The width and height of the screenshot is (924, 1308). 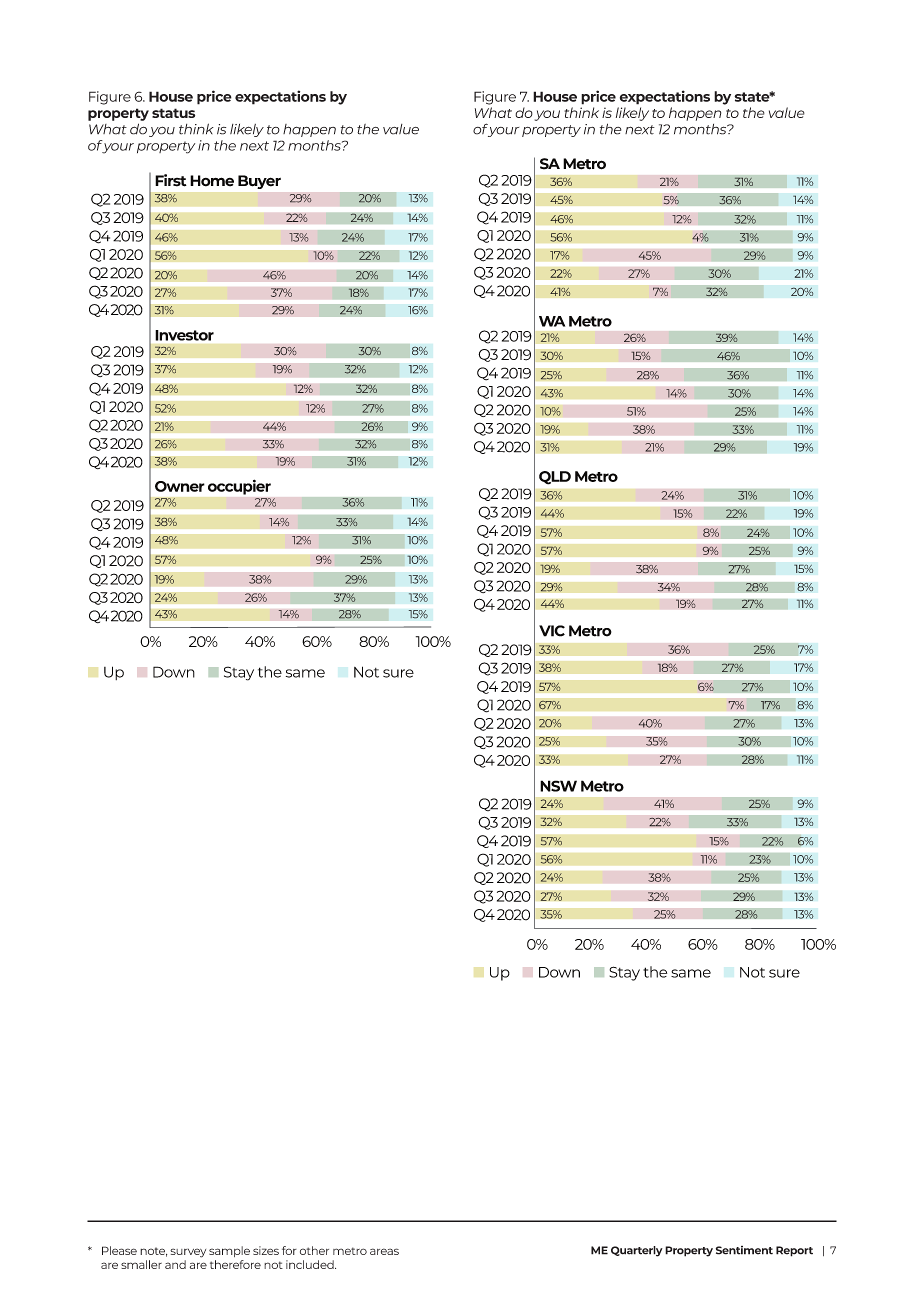 What do you see at coordinates (558, 786) in the screenshot?
I see `NSW` at bounding box center [558, 786].
